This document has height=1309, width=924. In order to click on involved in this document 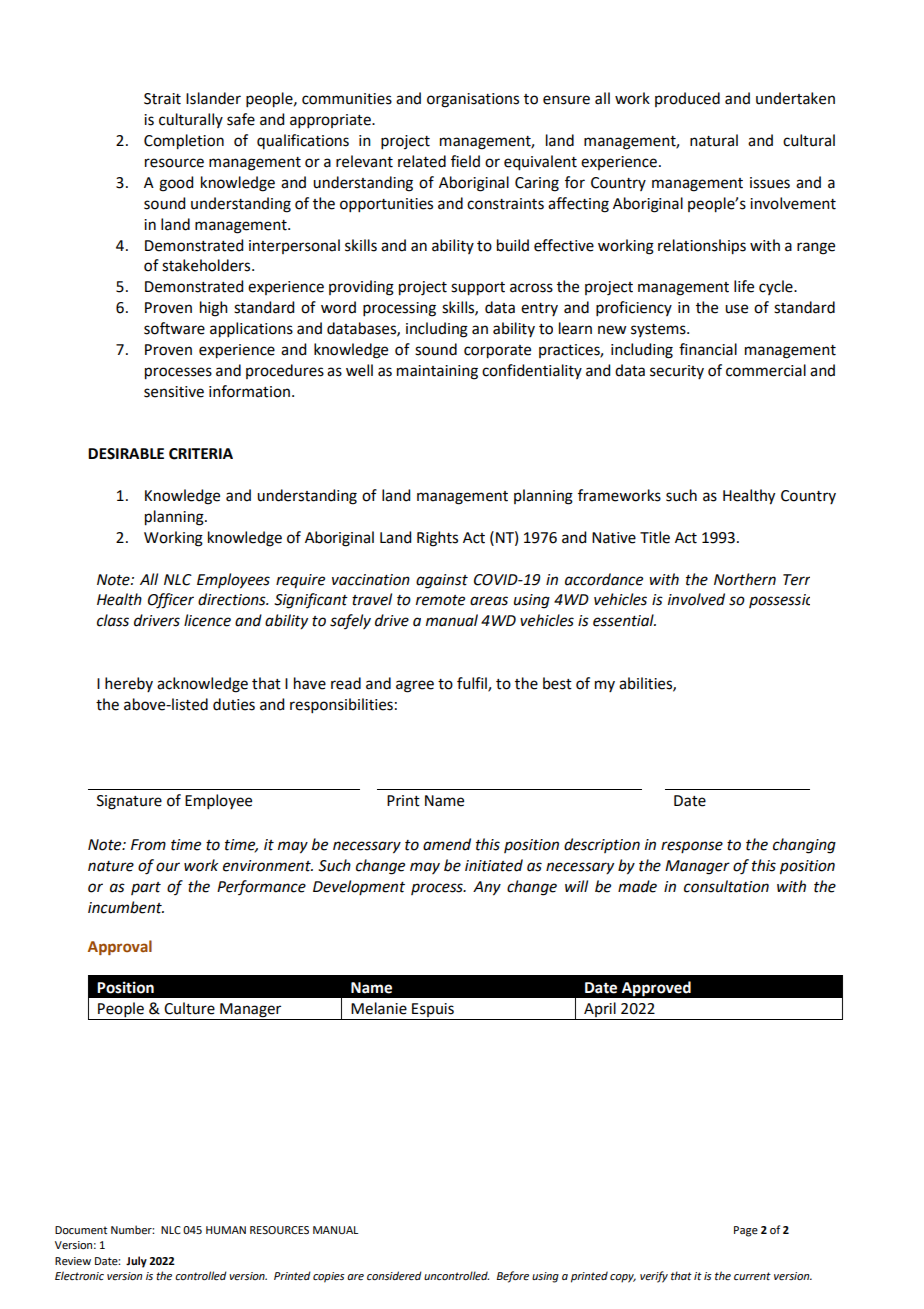, I will do `click(696, 599)`.
